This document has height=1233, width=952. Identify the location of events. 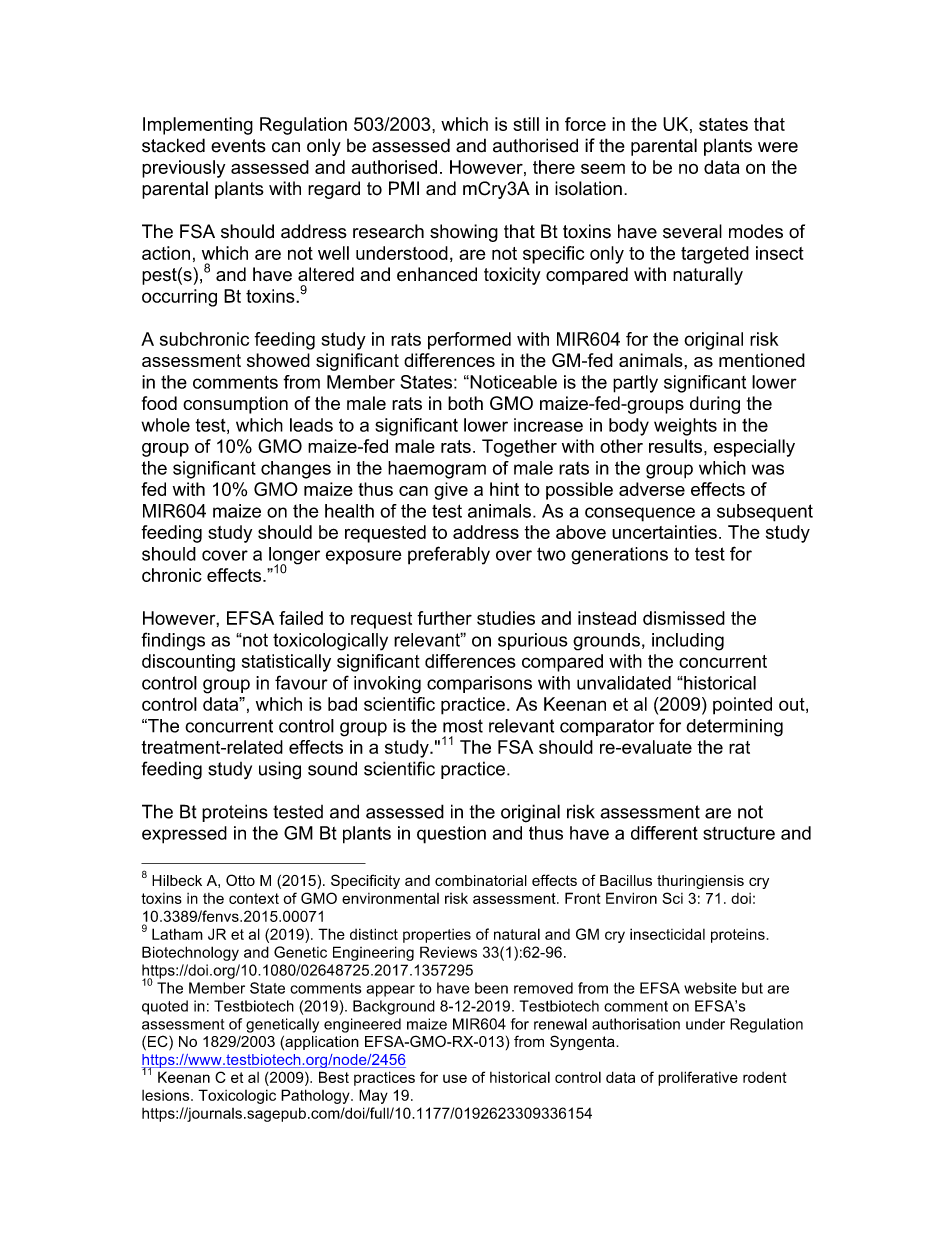
(238, 146).
